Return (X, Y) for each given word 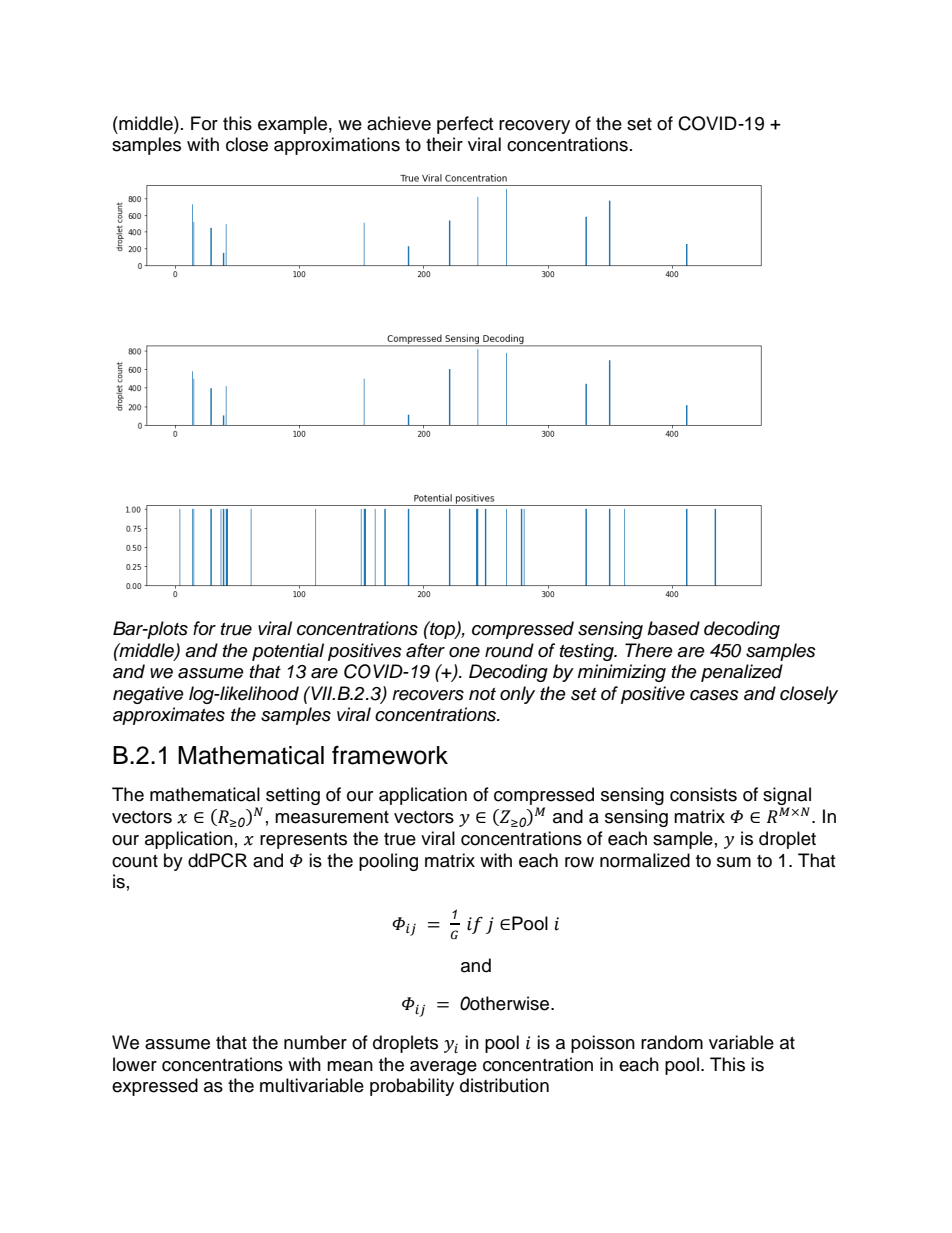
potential (288, 652)
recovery (534, 127)
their (444, 144)
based (673, 628)
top (442, 630)
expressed (155, 1087)
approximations (337, 146)
